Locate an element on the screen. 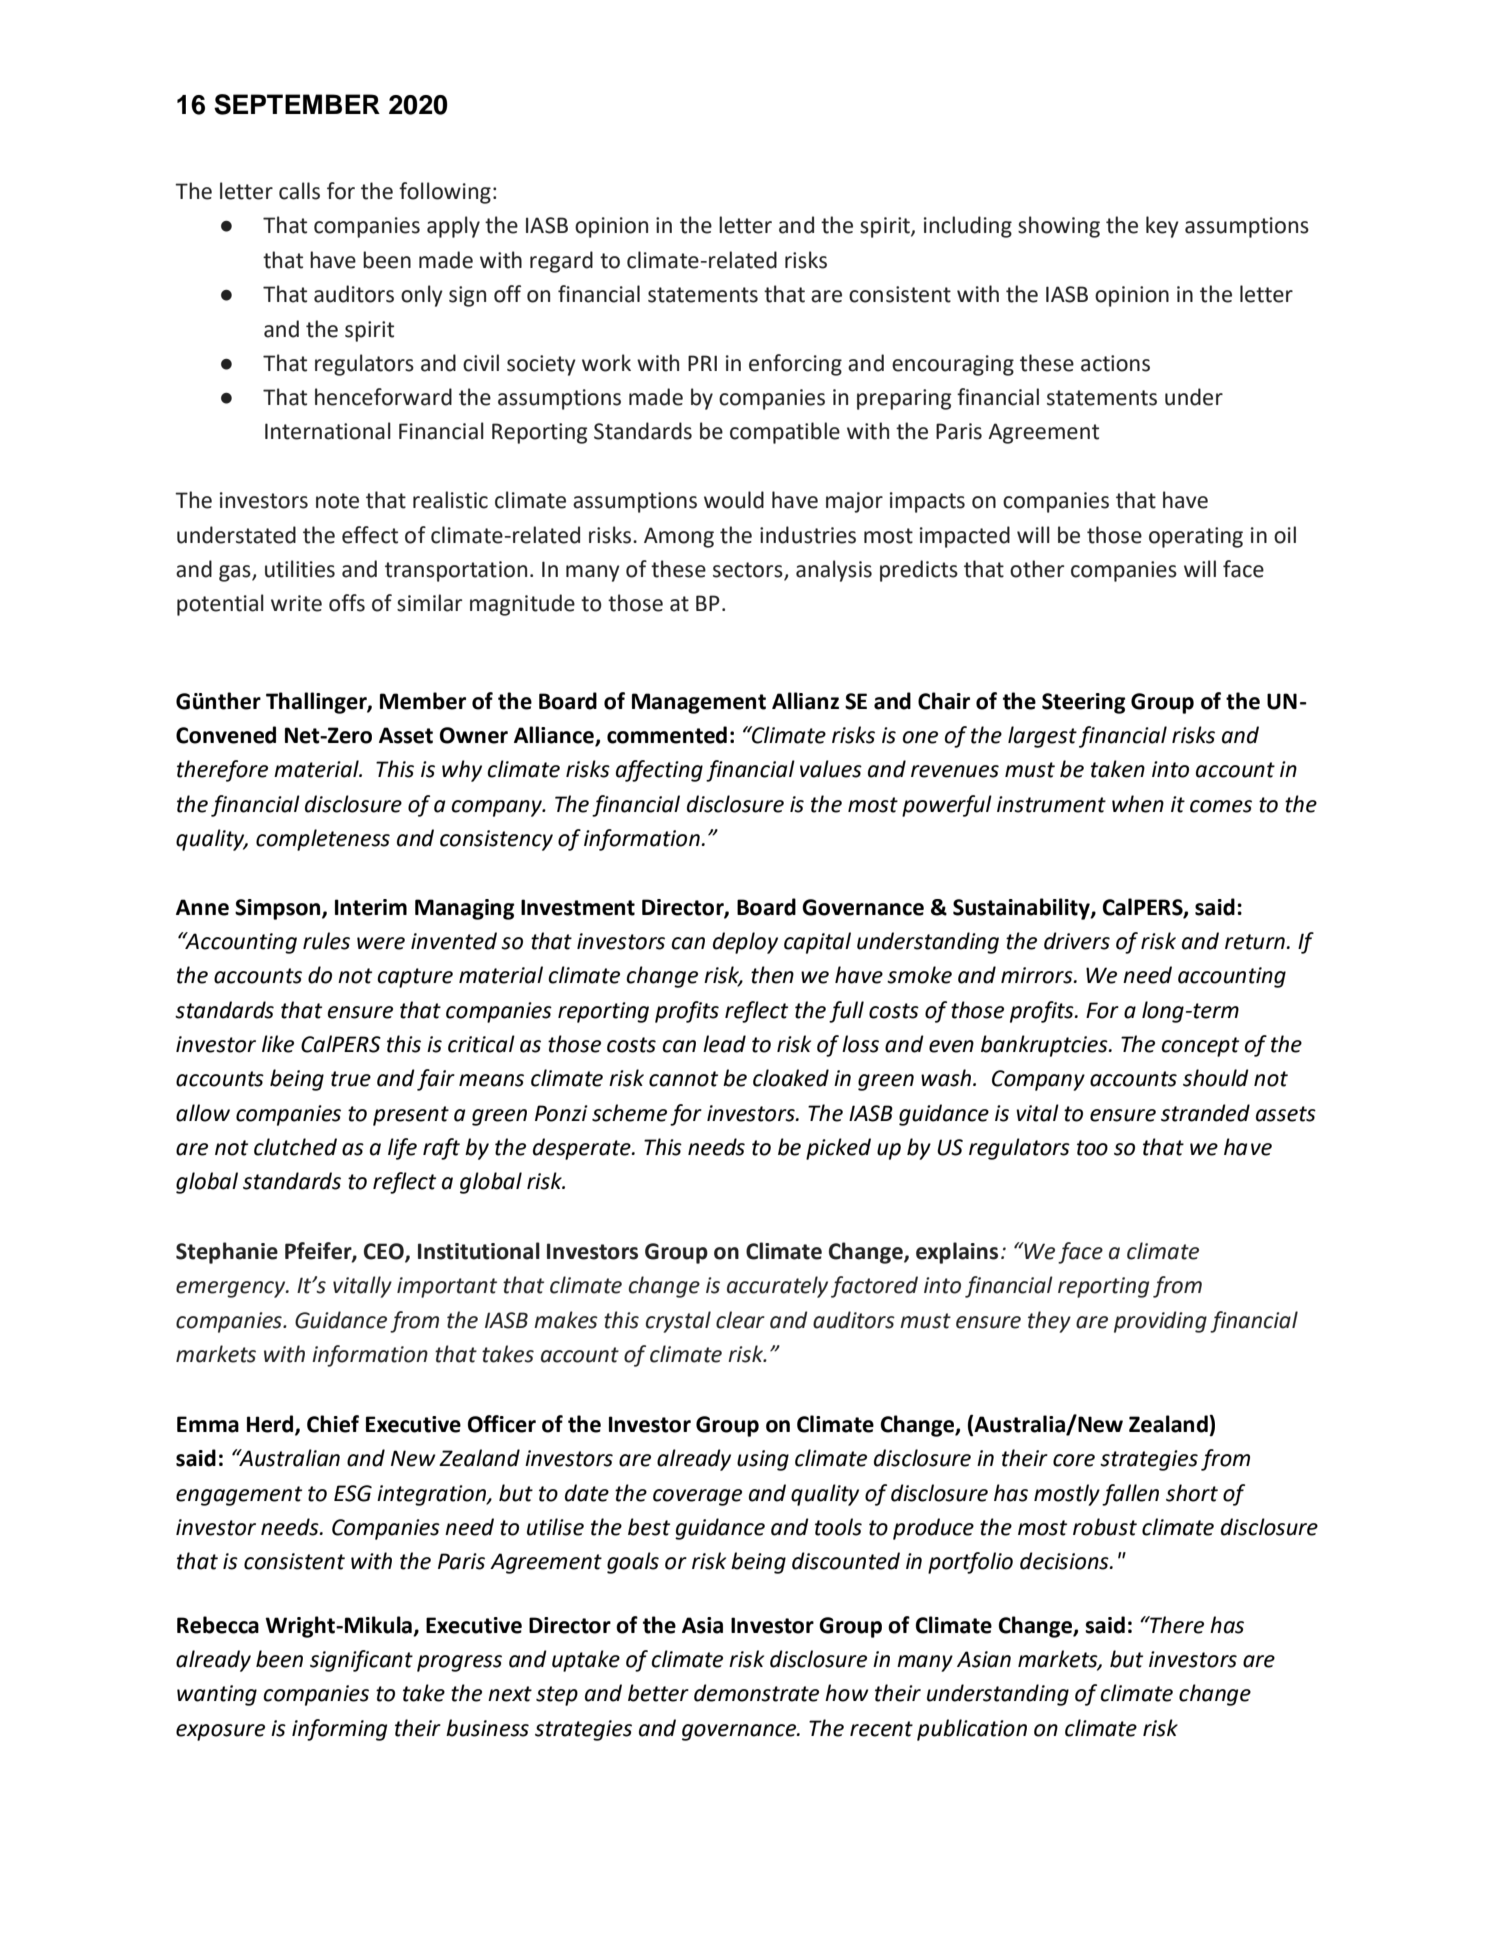 This screenshot has width=1495, height=1935. decisions is located at coordinates (1065, 1561).
